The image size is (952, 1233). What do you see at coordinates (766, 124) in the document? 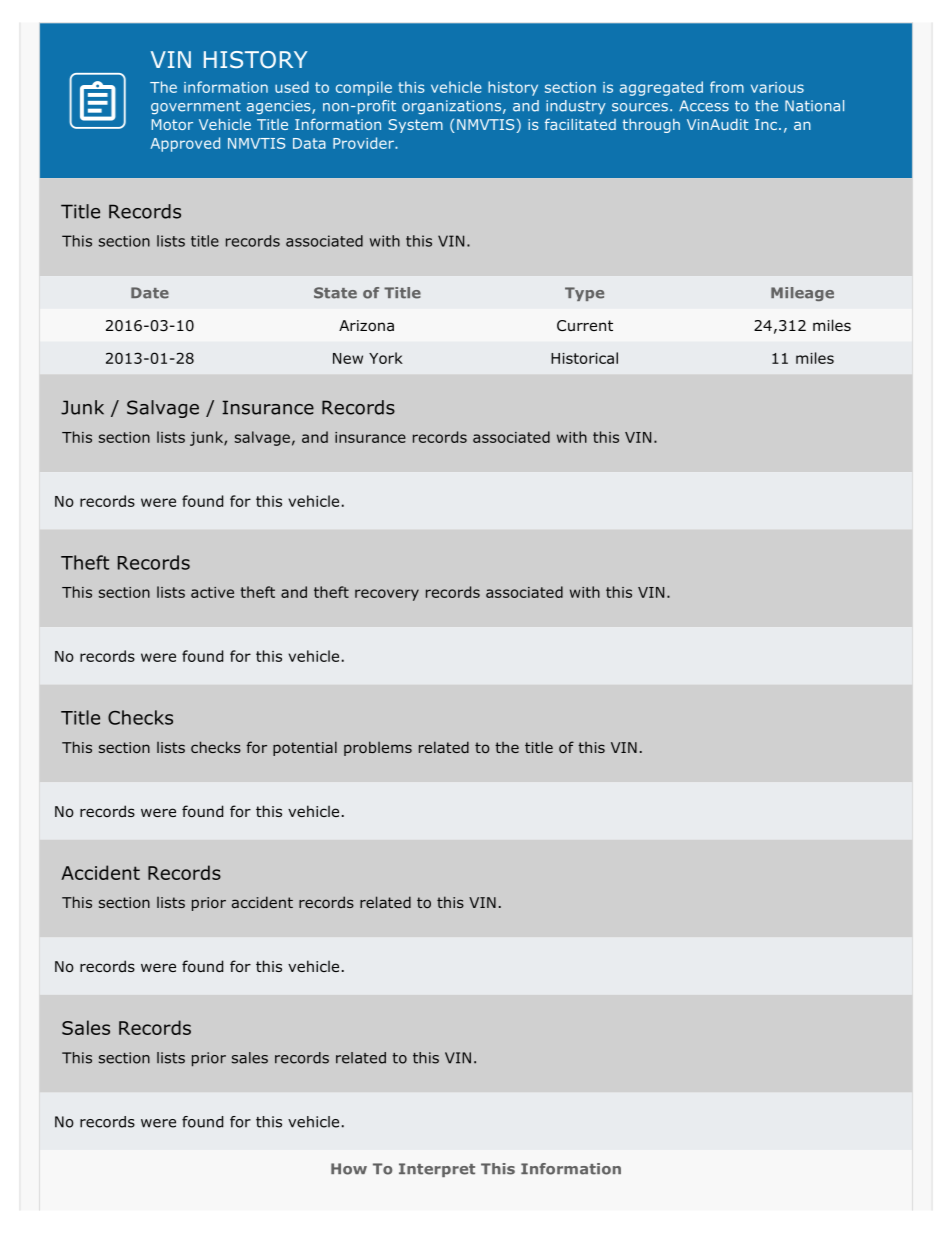
I see `Inc` at bounding box center [766, 124].
